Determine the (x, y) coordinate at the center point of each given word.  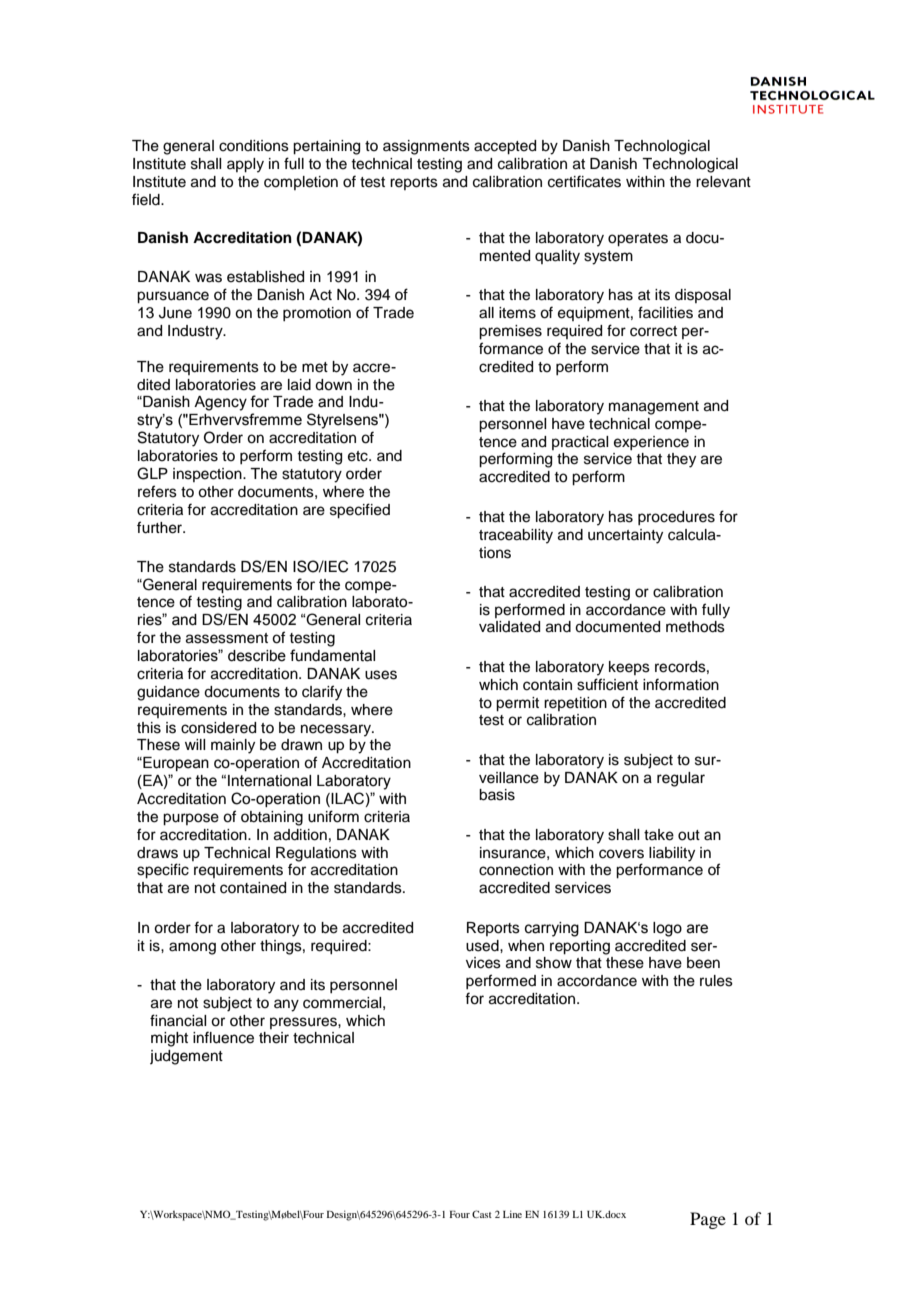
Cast (482, 1214)
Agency (220, 403)
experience (651, 443)
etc (359, 456)
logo (667, 929)
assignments (426, 147)
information (681, 684)
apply (245, 165)
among (192, 948)
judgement (186, 1057)
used (483, 946)
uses (381, 675)
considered (218, 728)
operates (638, 240)
